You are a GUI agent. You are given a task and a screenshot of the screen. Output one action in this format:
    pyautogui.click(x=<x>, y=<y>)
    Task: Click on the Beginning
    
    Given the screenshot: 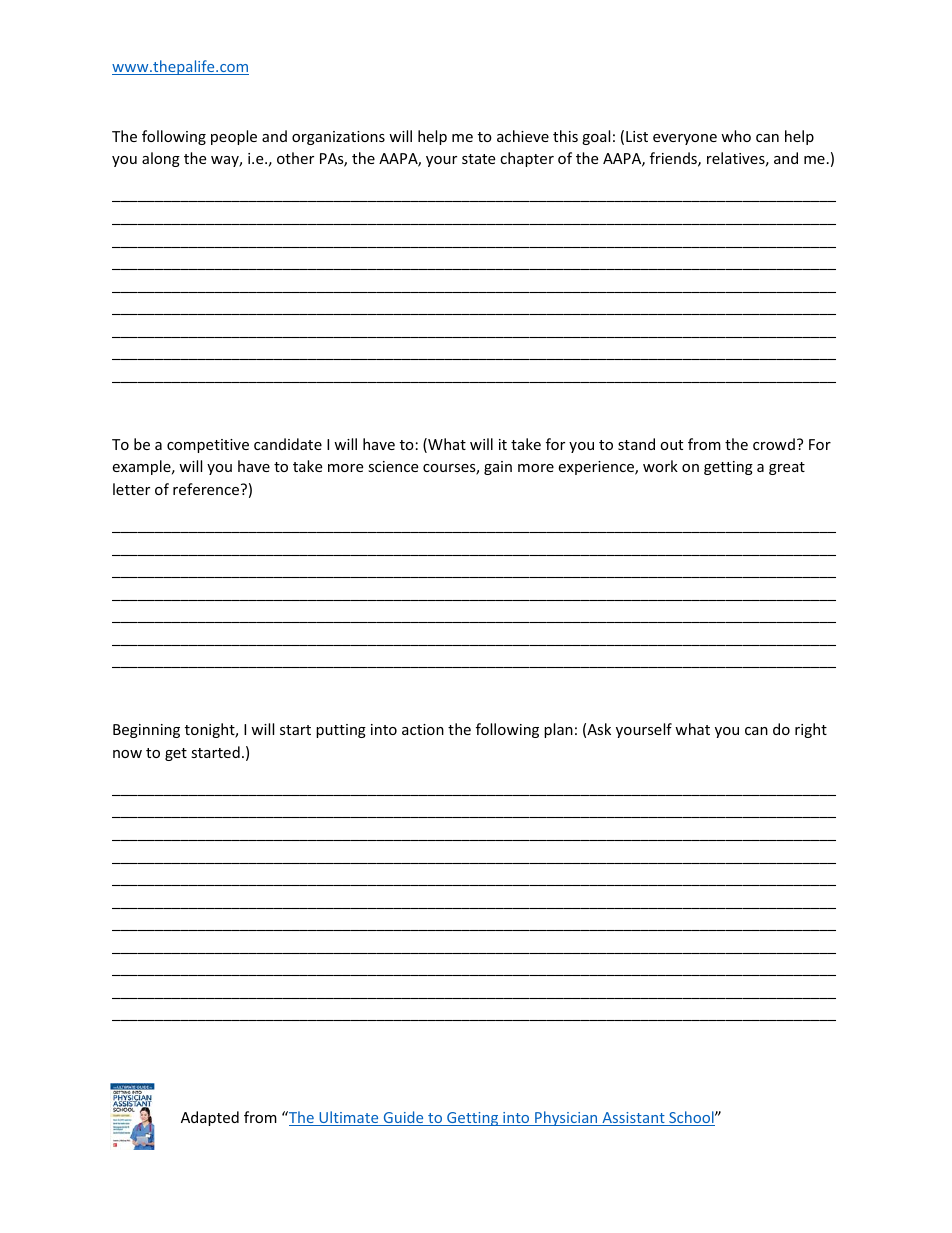 What is the action you would take?
    pyautogui.click(x=146, y=731)
